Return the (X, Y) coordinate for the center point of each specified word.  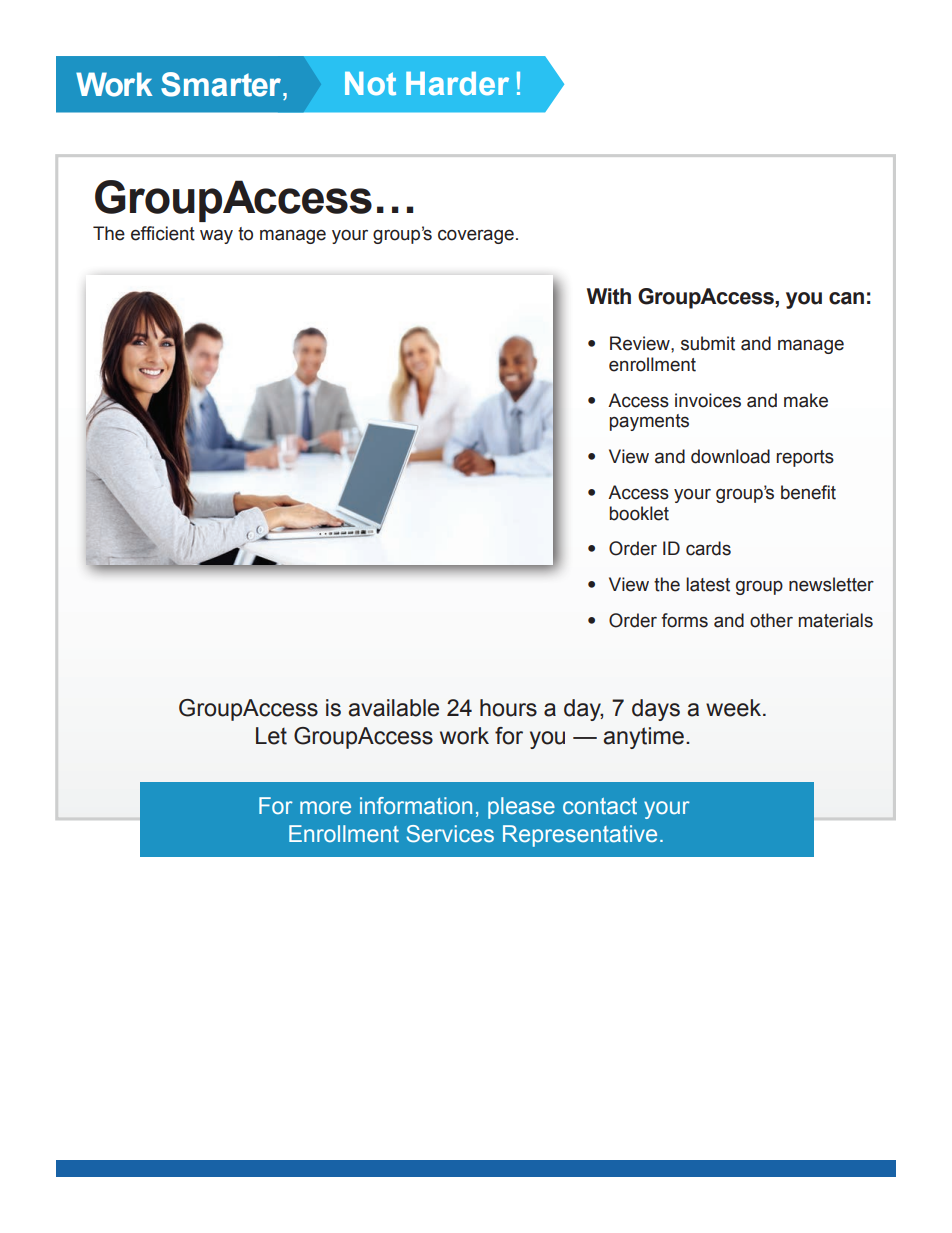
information (416, 805)
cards (708, 548)
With (609, 296)
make (806, 400)
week (733, 708)
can (846, 298)
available (393, 708)
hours (508, 708)
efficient (163, 233)
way (216, 236)
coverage (476, 236)
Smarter (221, 84)
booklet (639, 513)
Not (370, 84)
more (325, 807)
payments (649, 422)
